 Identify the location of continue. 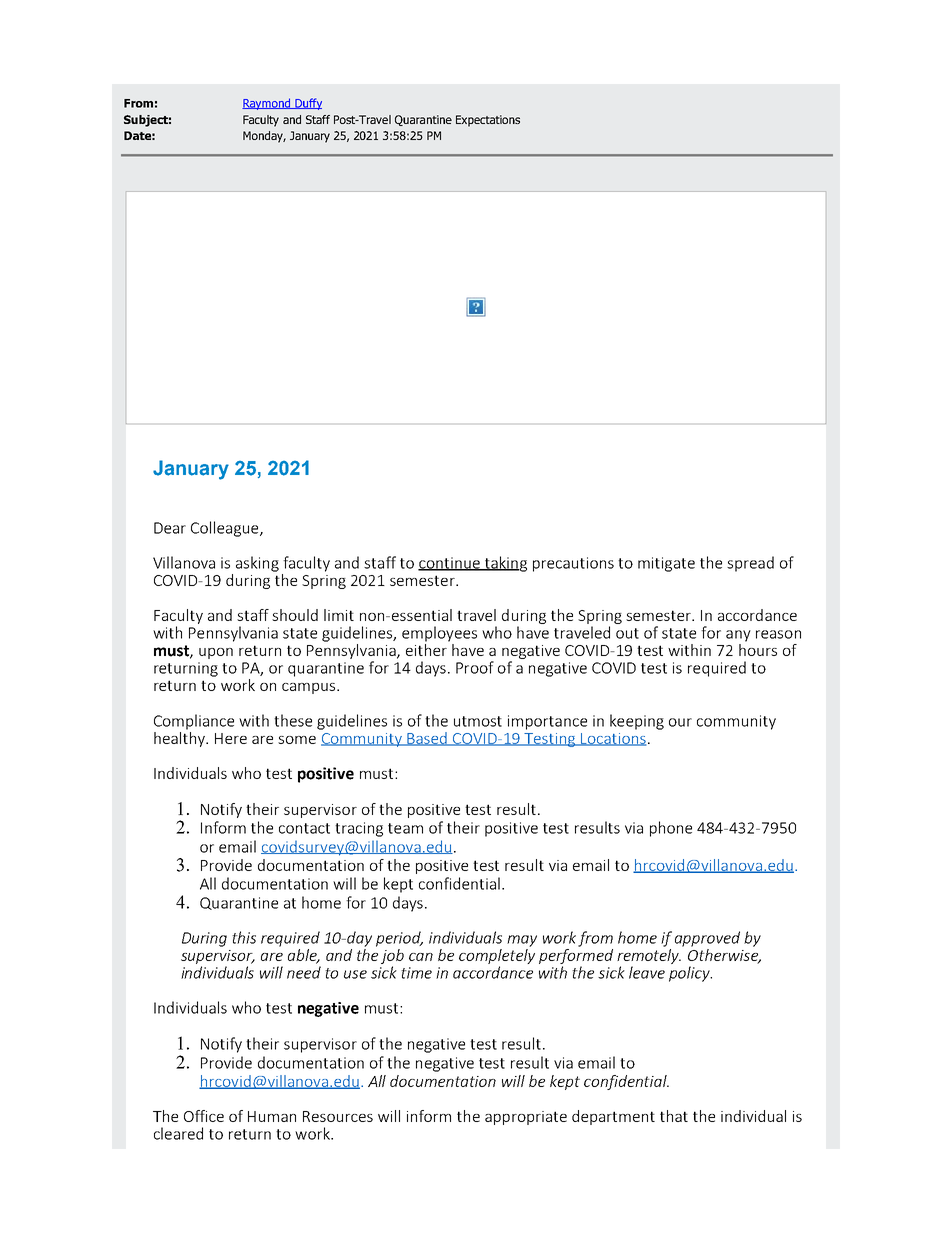
(450, 564).
